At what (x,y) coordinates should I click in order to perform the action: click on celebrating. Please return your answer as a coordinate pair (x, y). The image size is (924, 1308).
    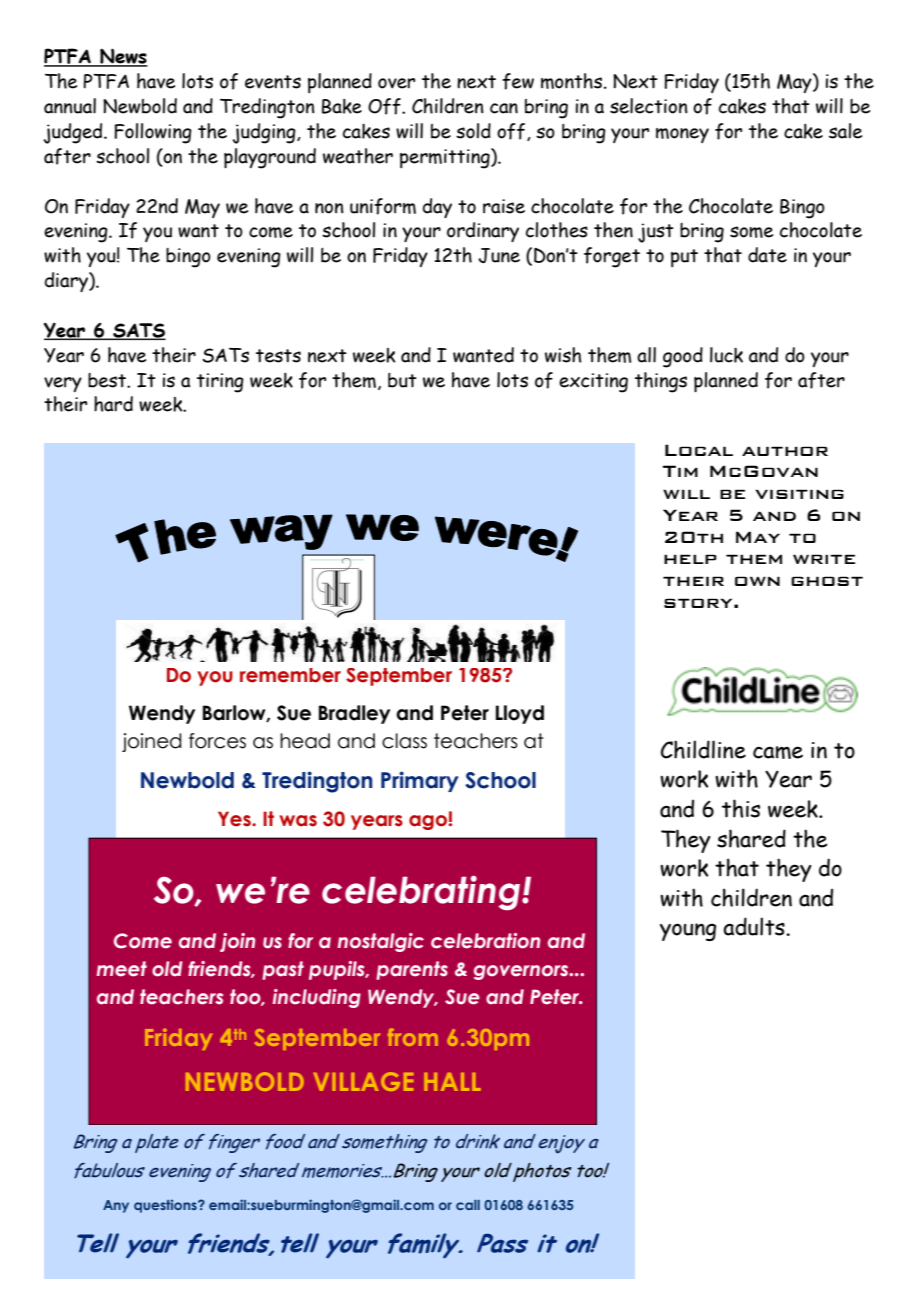
    Looking at the image, I should click on (422, 892).
